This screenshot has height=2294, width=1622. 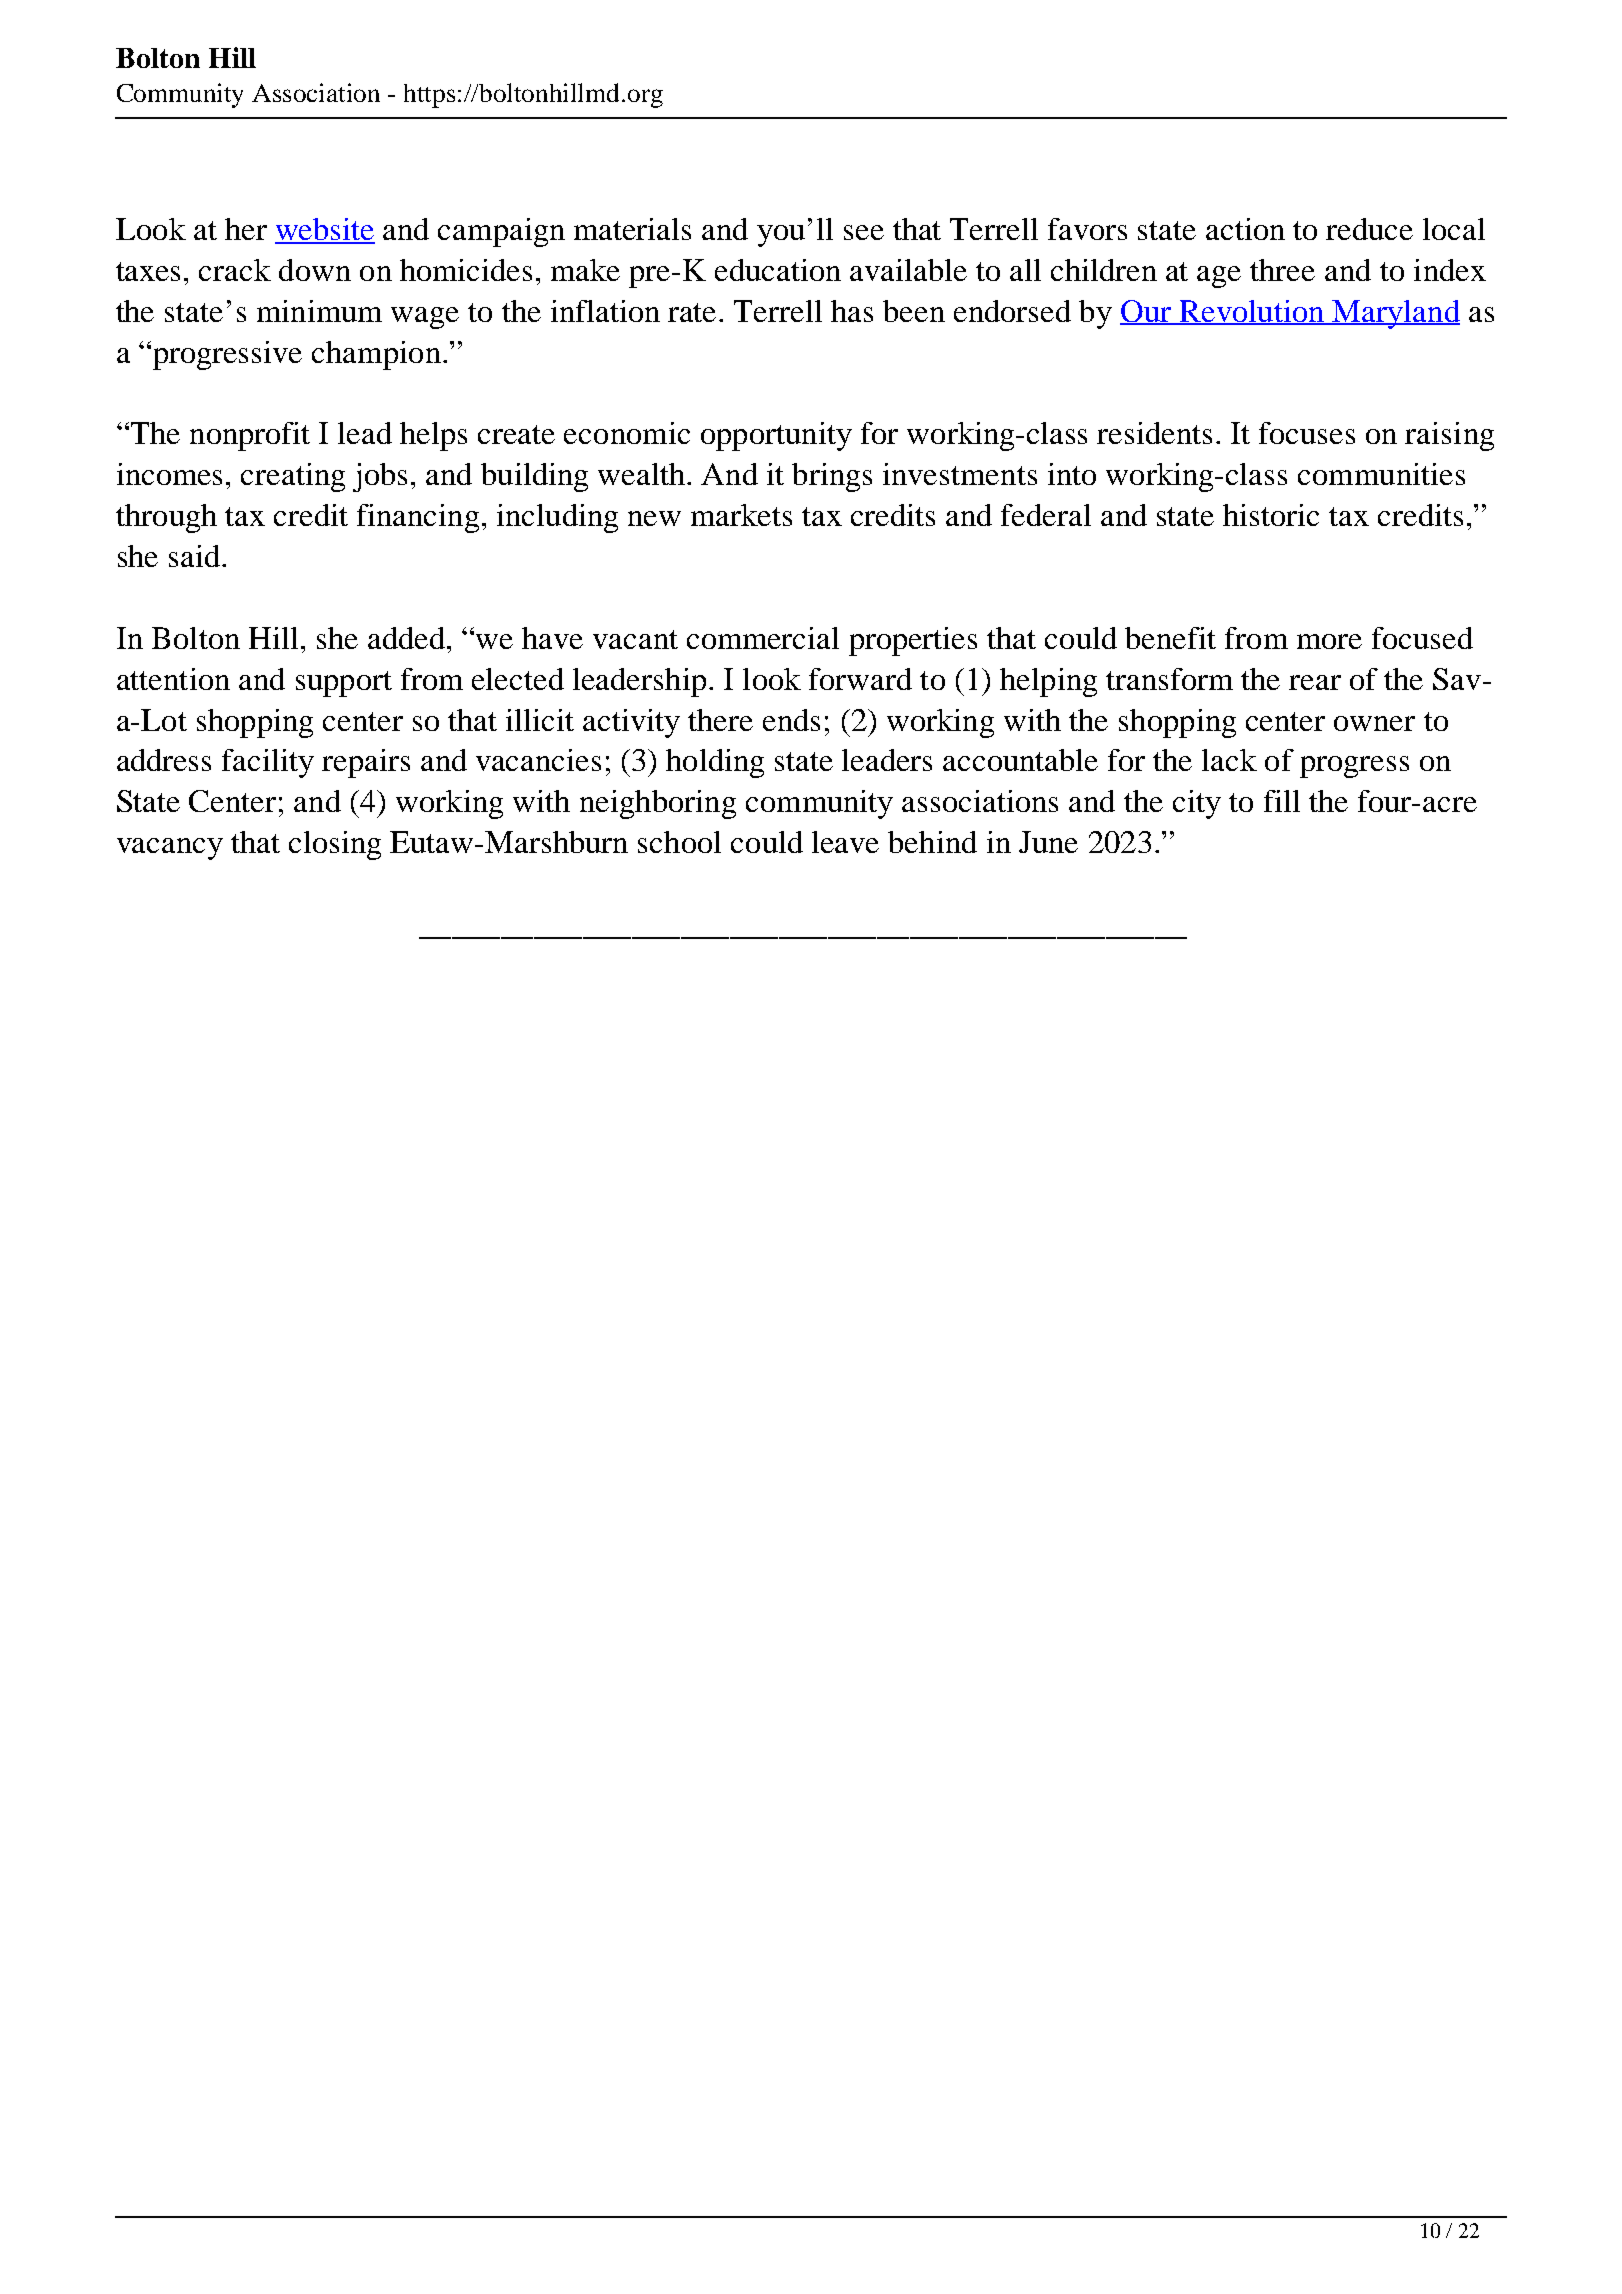 I want to click on website, so click(x=325, y=230).
